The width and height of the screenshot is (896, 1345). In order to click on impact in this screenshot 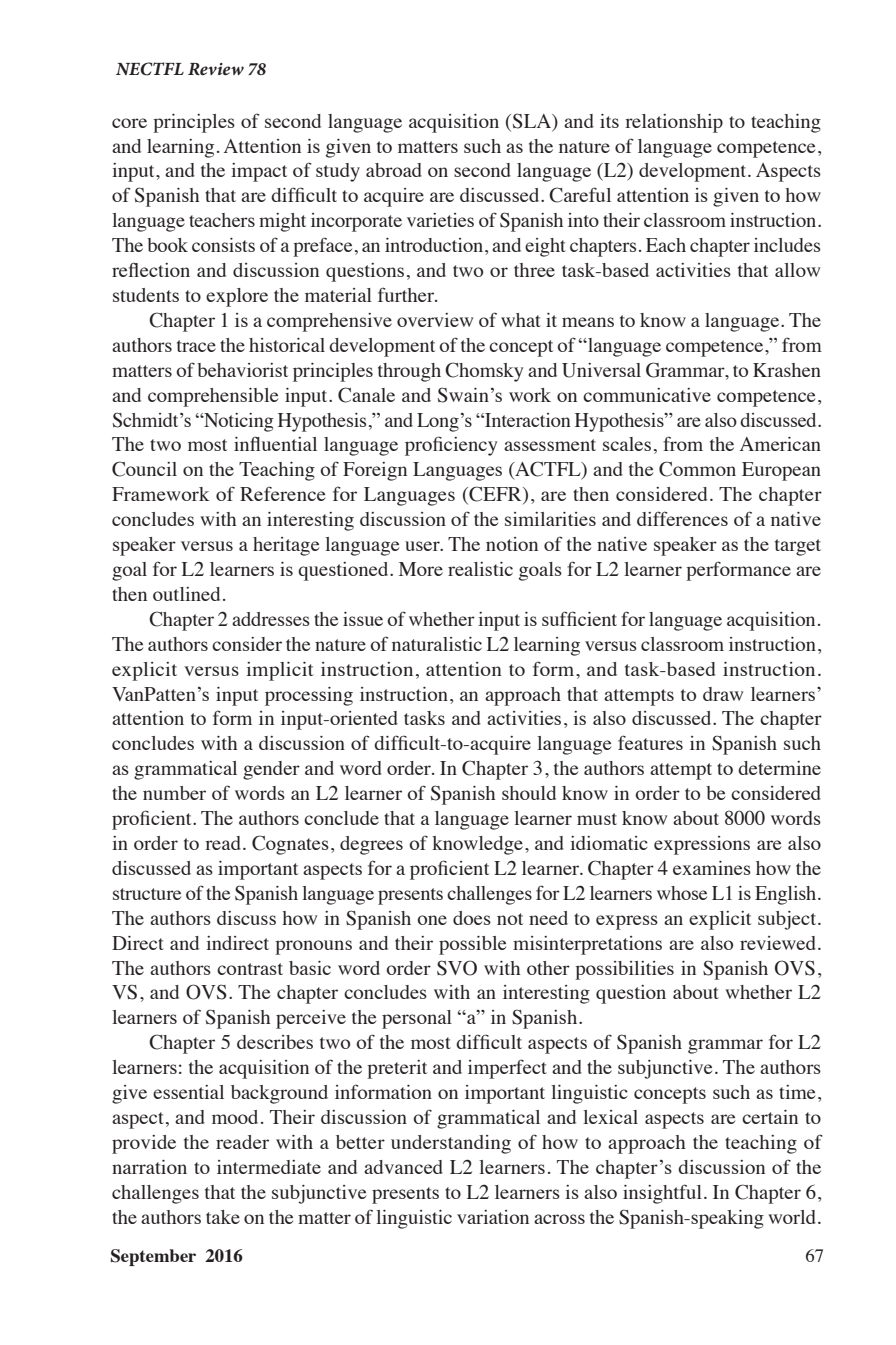, I will do `click(259, 172)`.
